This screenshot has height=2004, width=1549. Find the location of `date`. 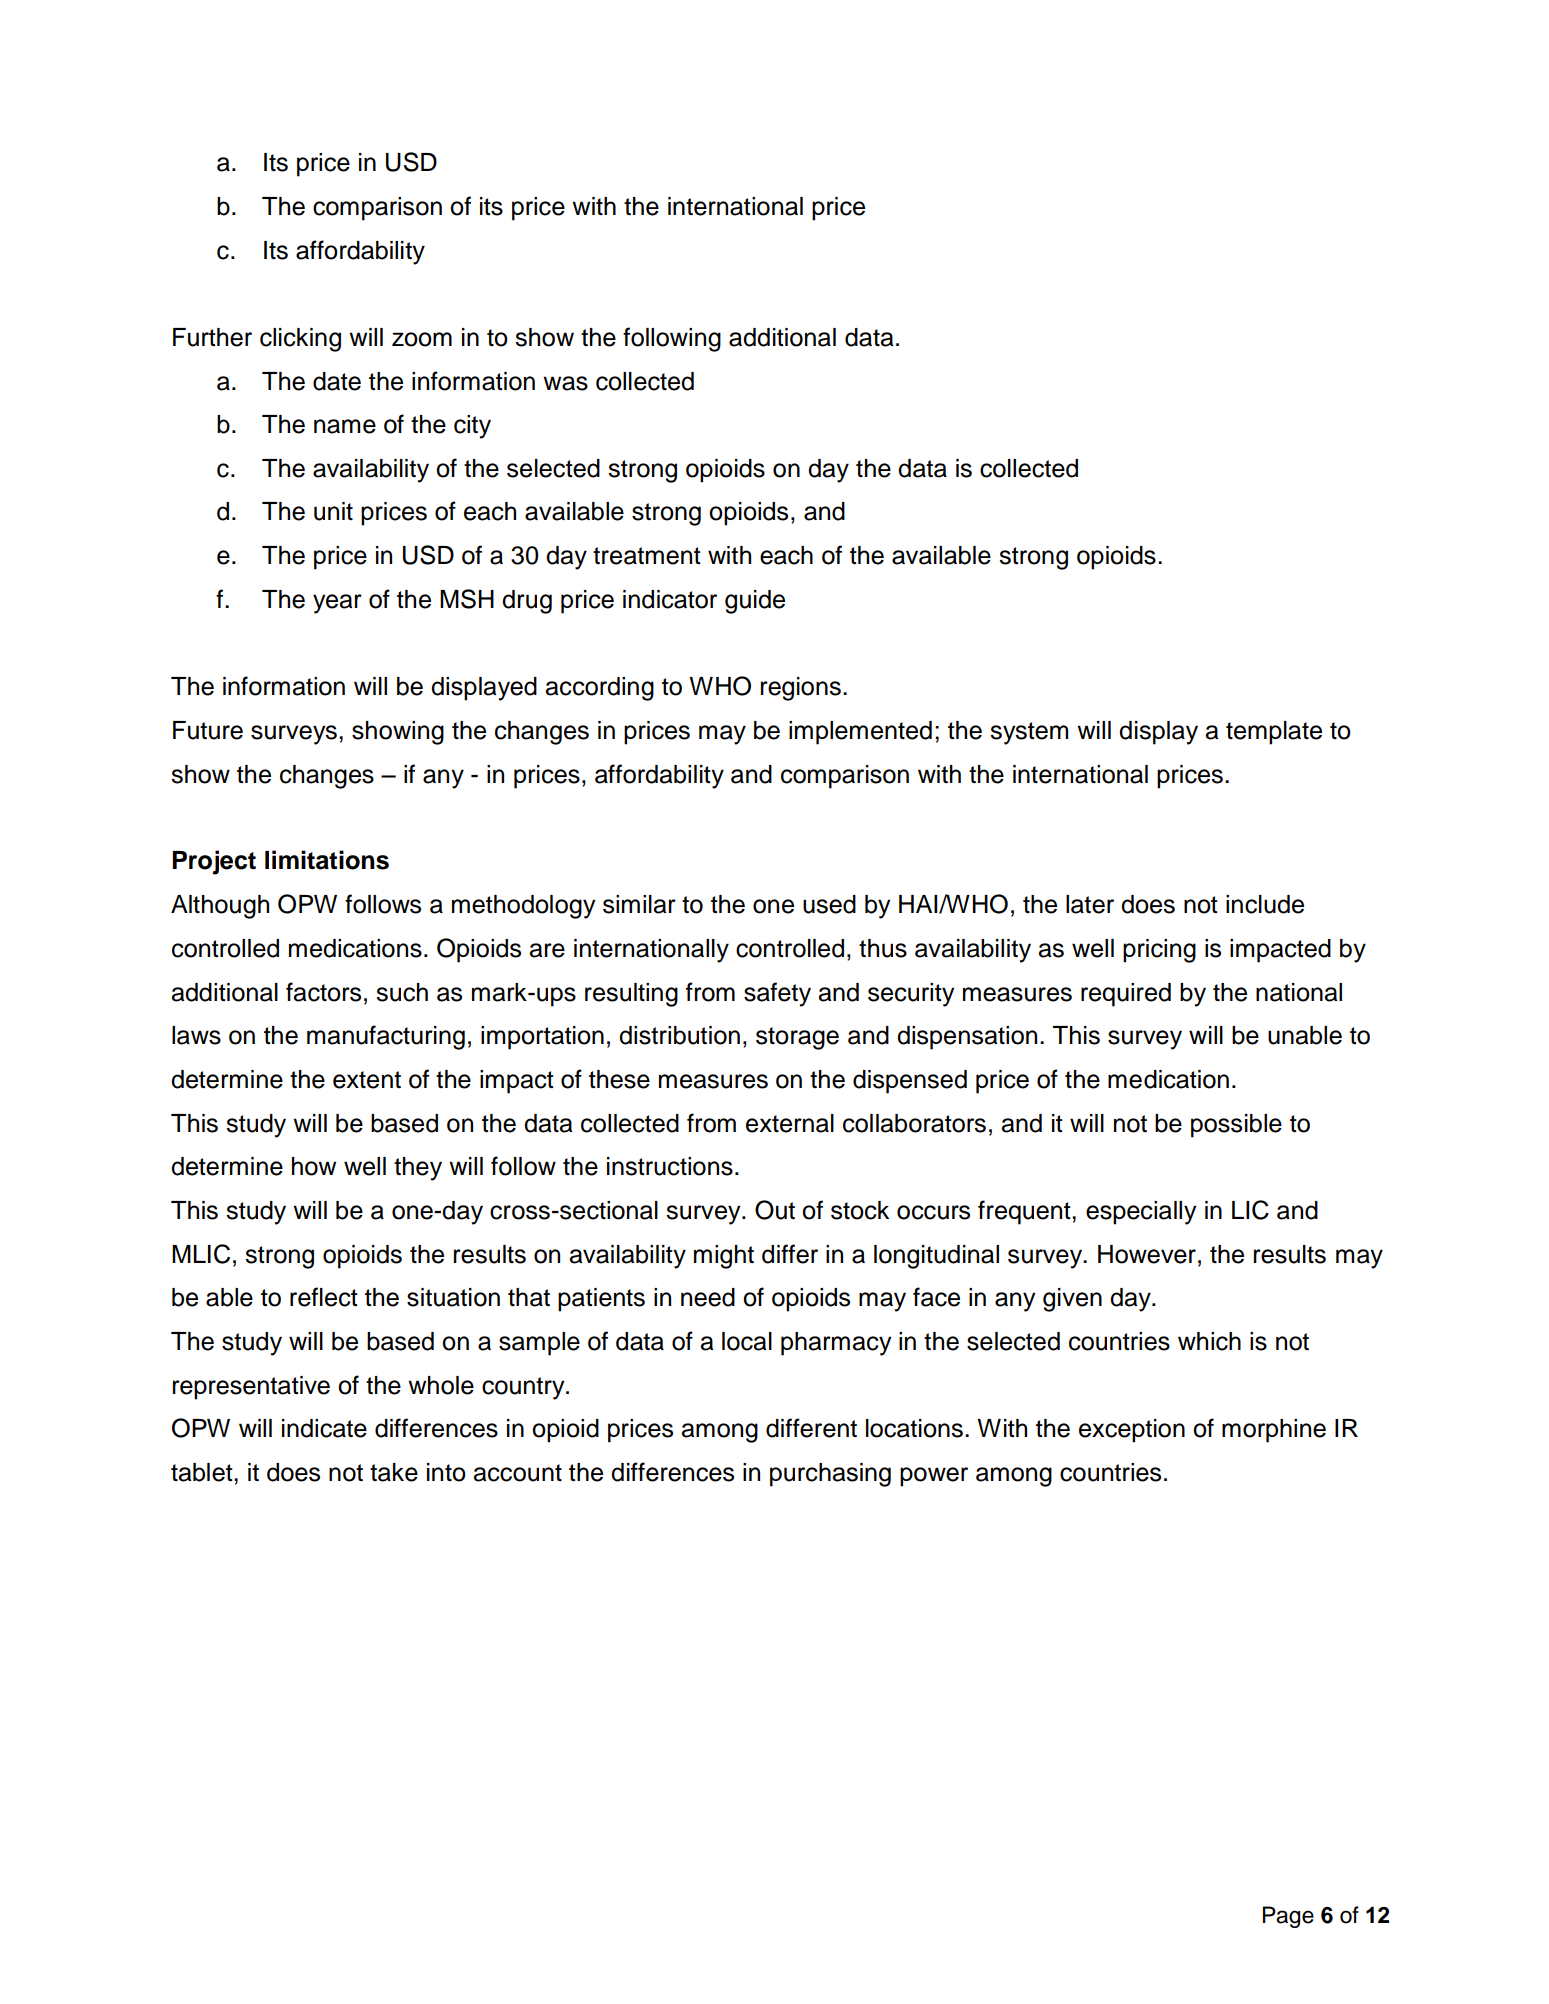

date is located at coordinates (337, 381).
